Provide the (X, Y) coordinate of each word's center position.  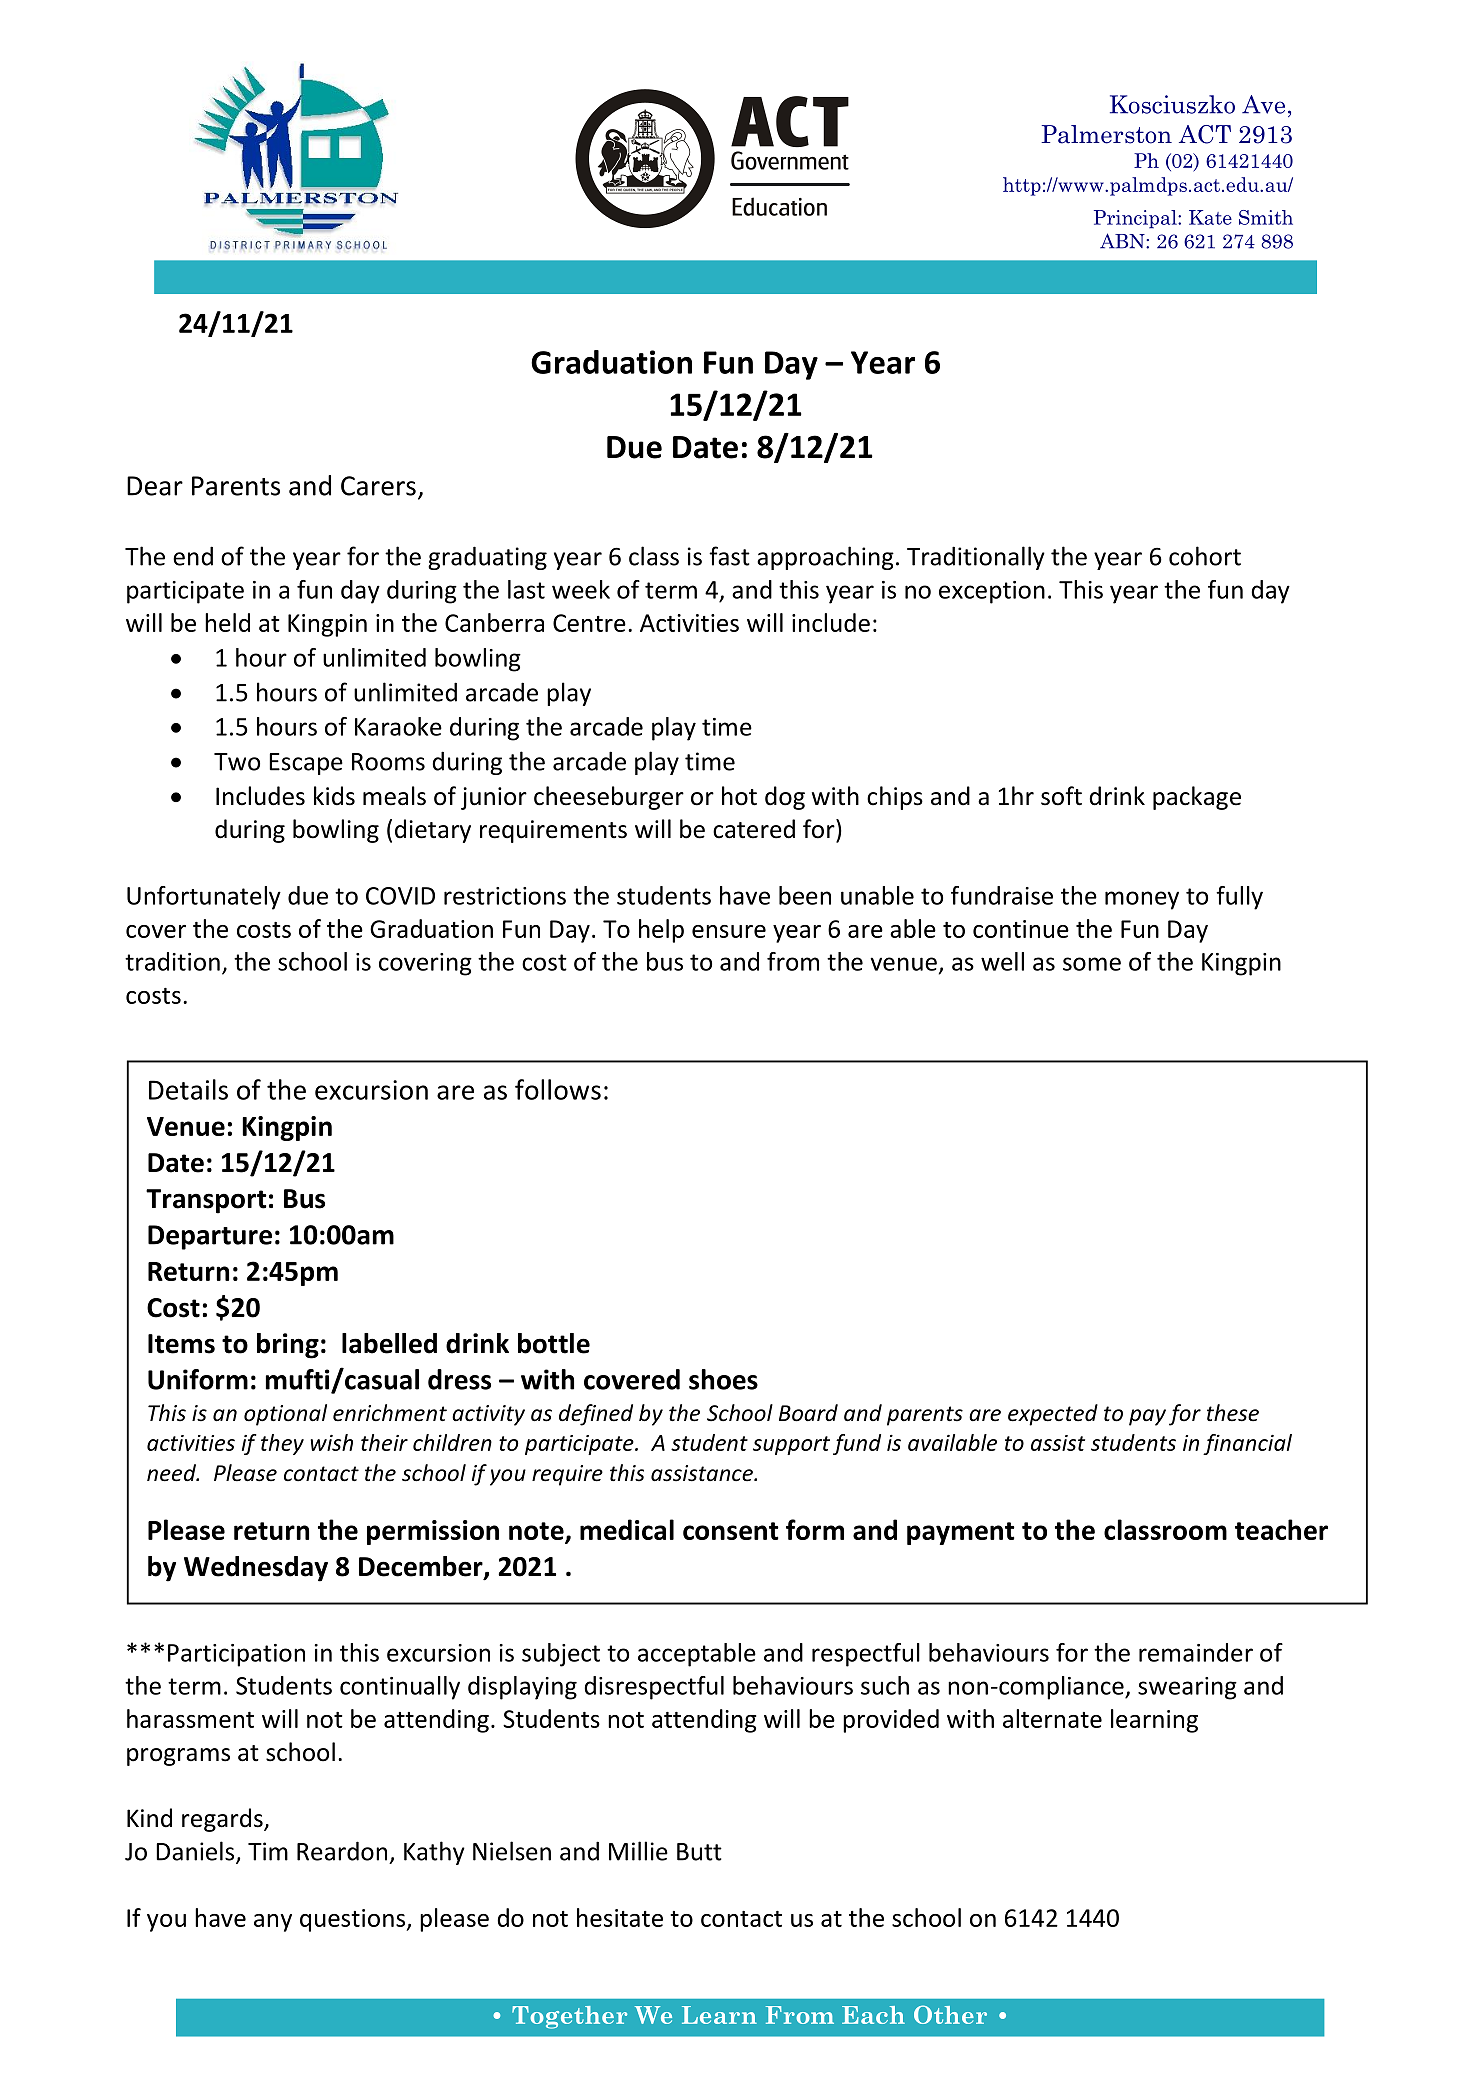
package (1197, 798)
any (273, 1923)
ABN (1123, 241)
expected (1053, 1415)
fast (729, 556)
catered (754, 829)
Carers (378, 486)
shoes (723, 1379)
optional (285, 1415)
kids (334, 796)
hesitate (620, 1917)
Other (950, 2014)
